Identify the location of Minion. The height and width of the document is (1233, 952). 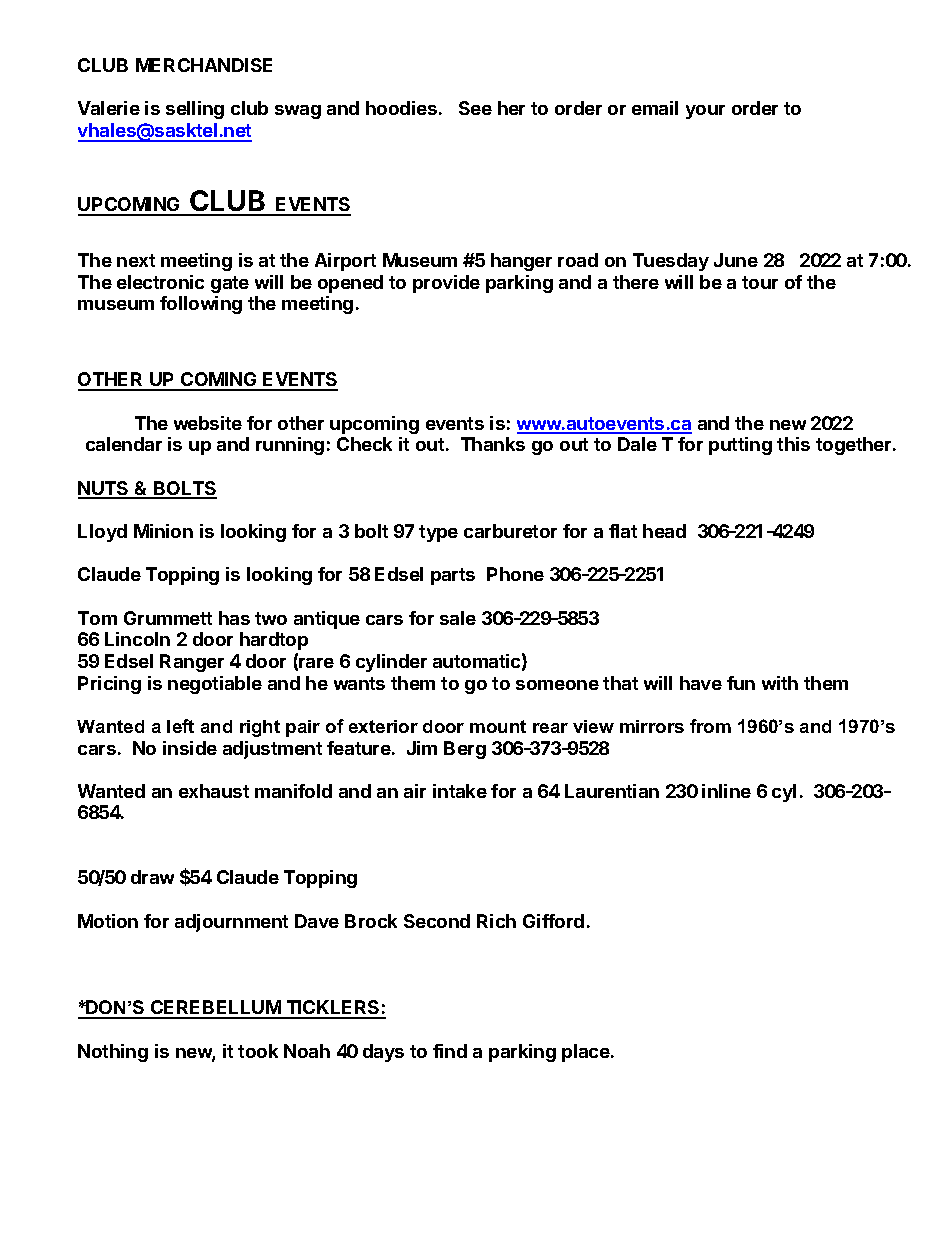
(163, 531).
